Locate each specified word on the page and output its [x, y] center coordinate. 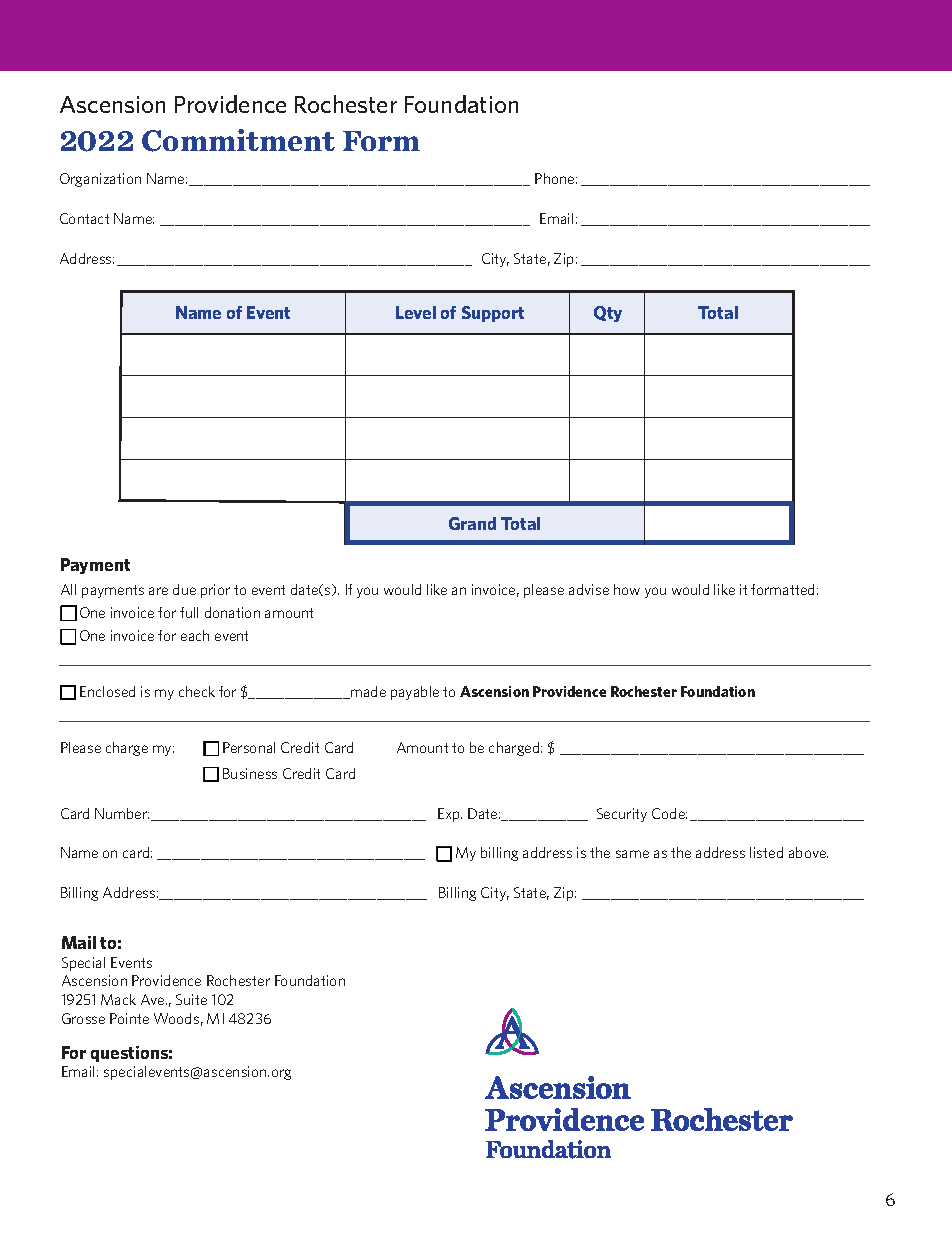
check [197, 691]
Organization [100, 180]
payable [415, 693]
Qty [608, 314]
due [184, 589]
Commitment [238, 140]
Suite [191, 999]
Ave [154, 999]
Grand [472, 523]
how [627, 589]
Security [622, 815]
